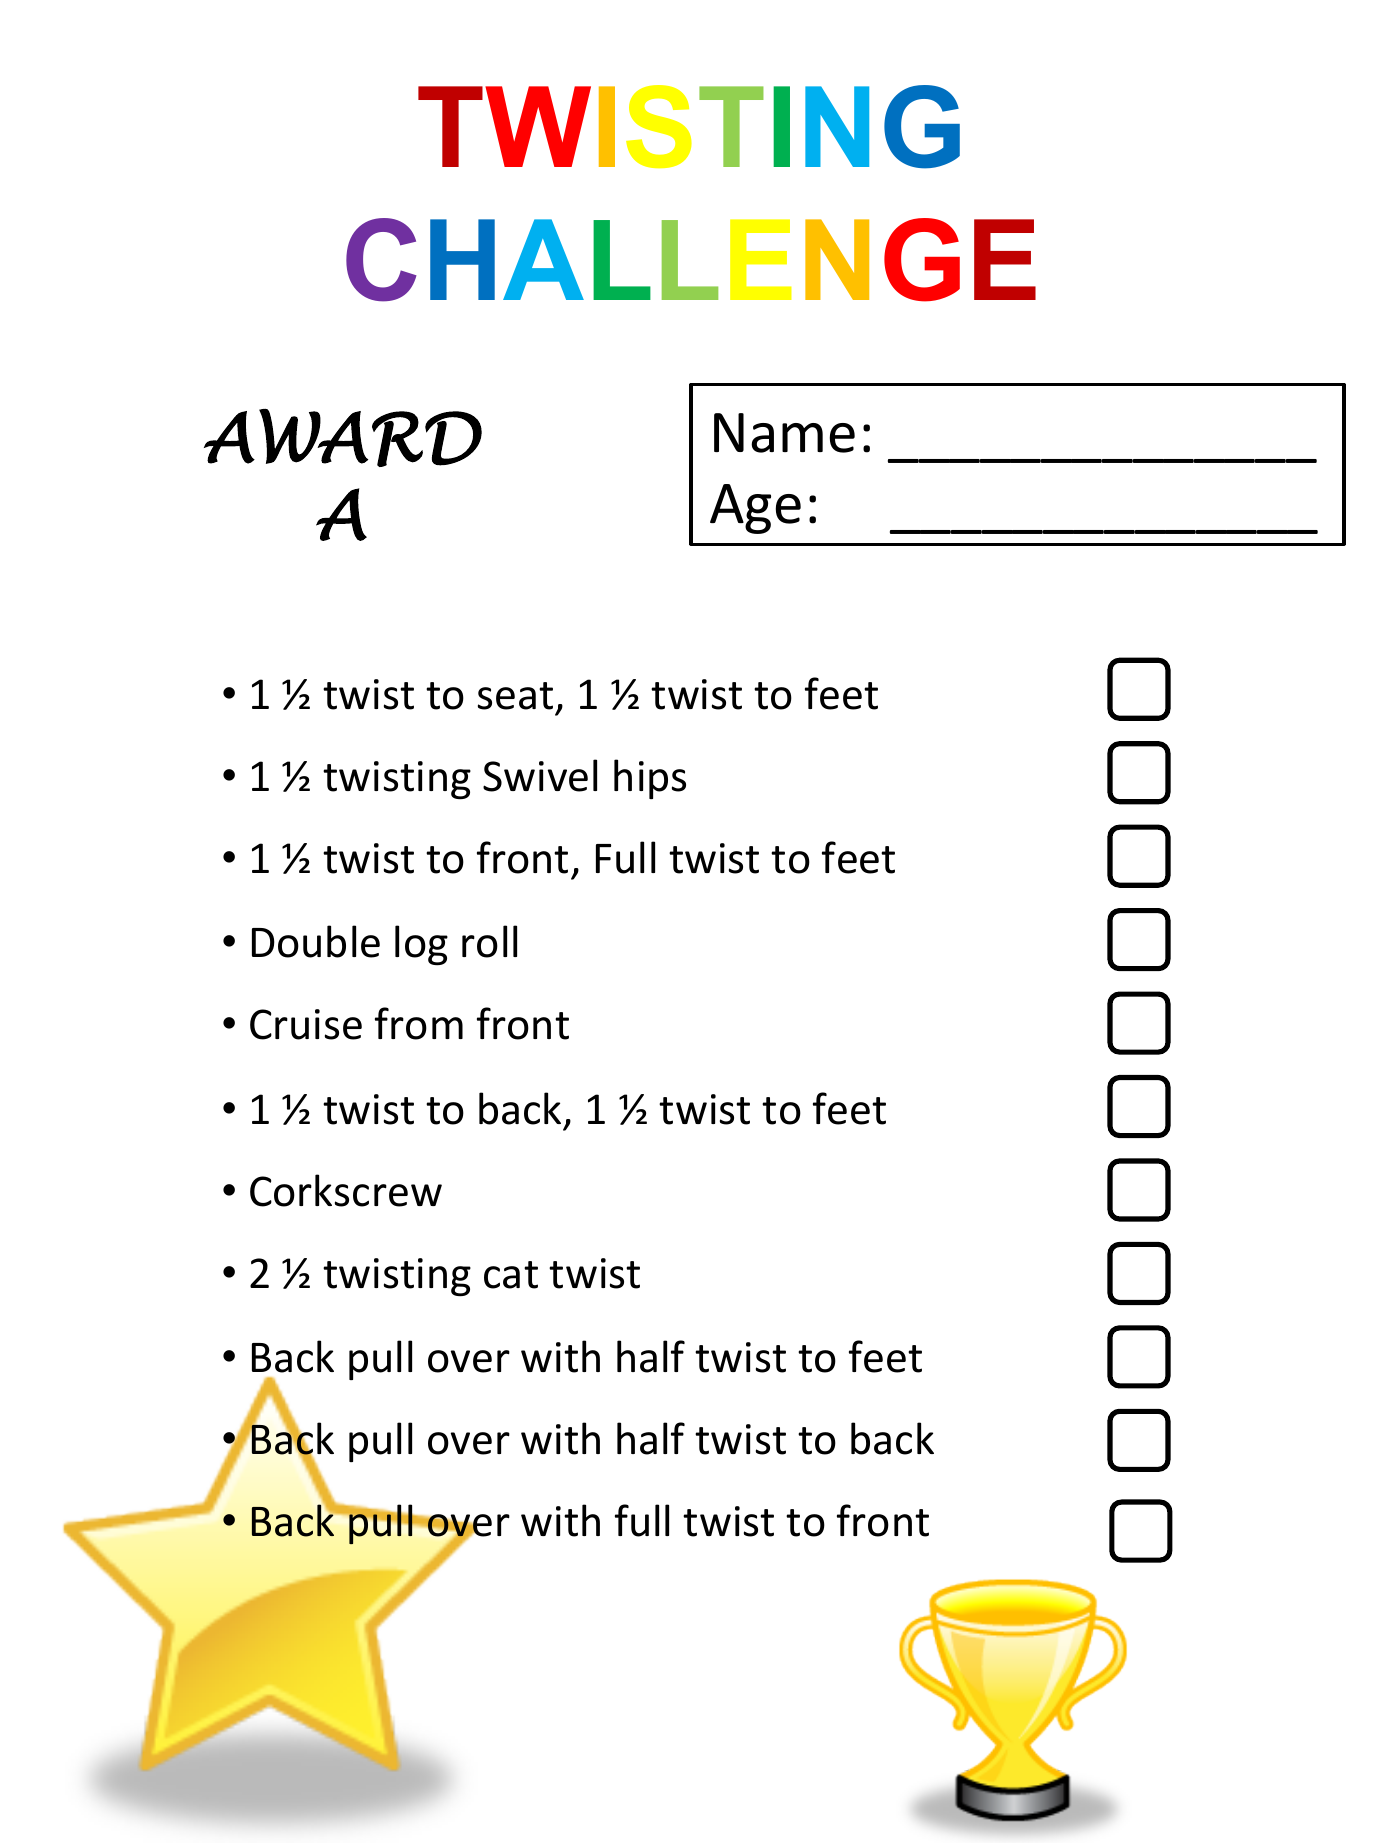  Describe the element at coordinates (489, 941) in the screenshot. I see `roll` at that location.
